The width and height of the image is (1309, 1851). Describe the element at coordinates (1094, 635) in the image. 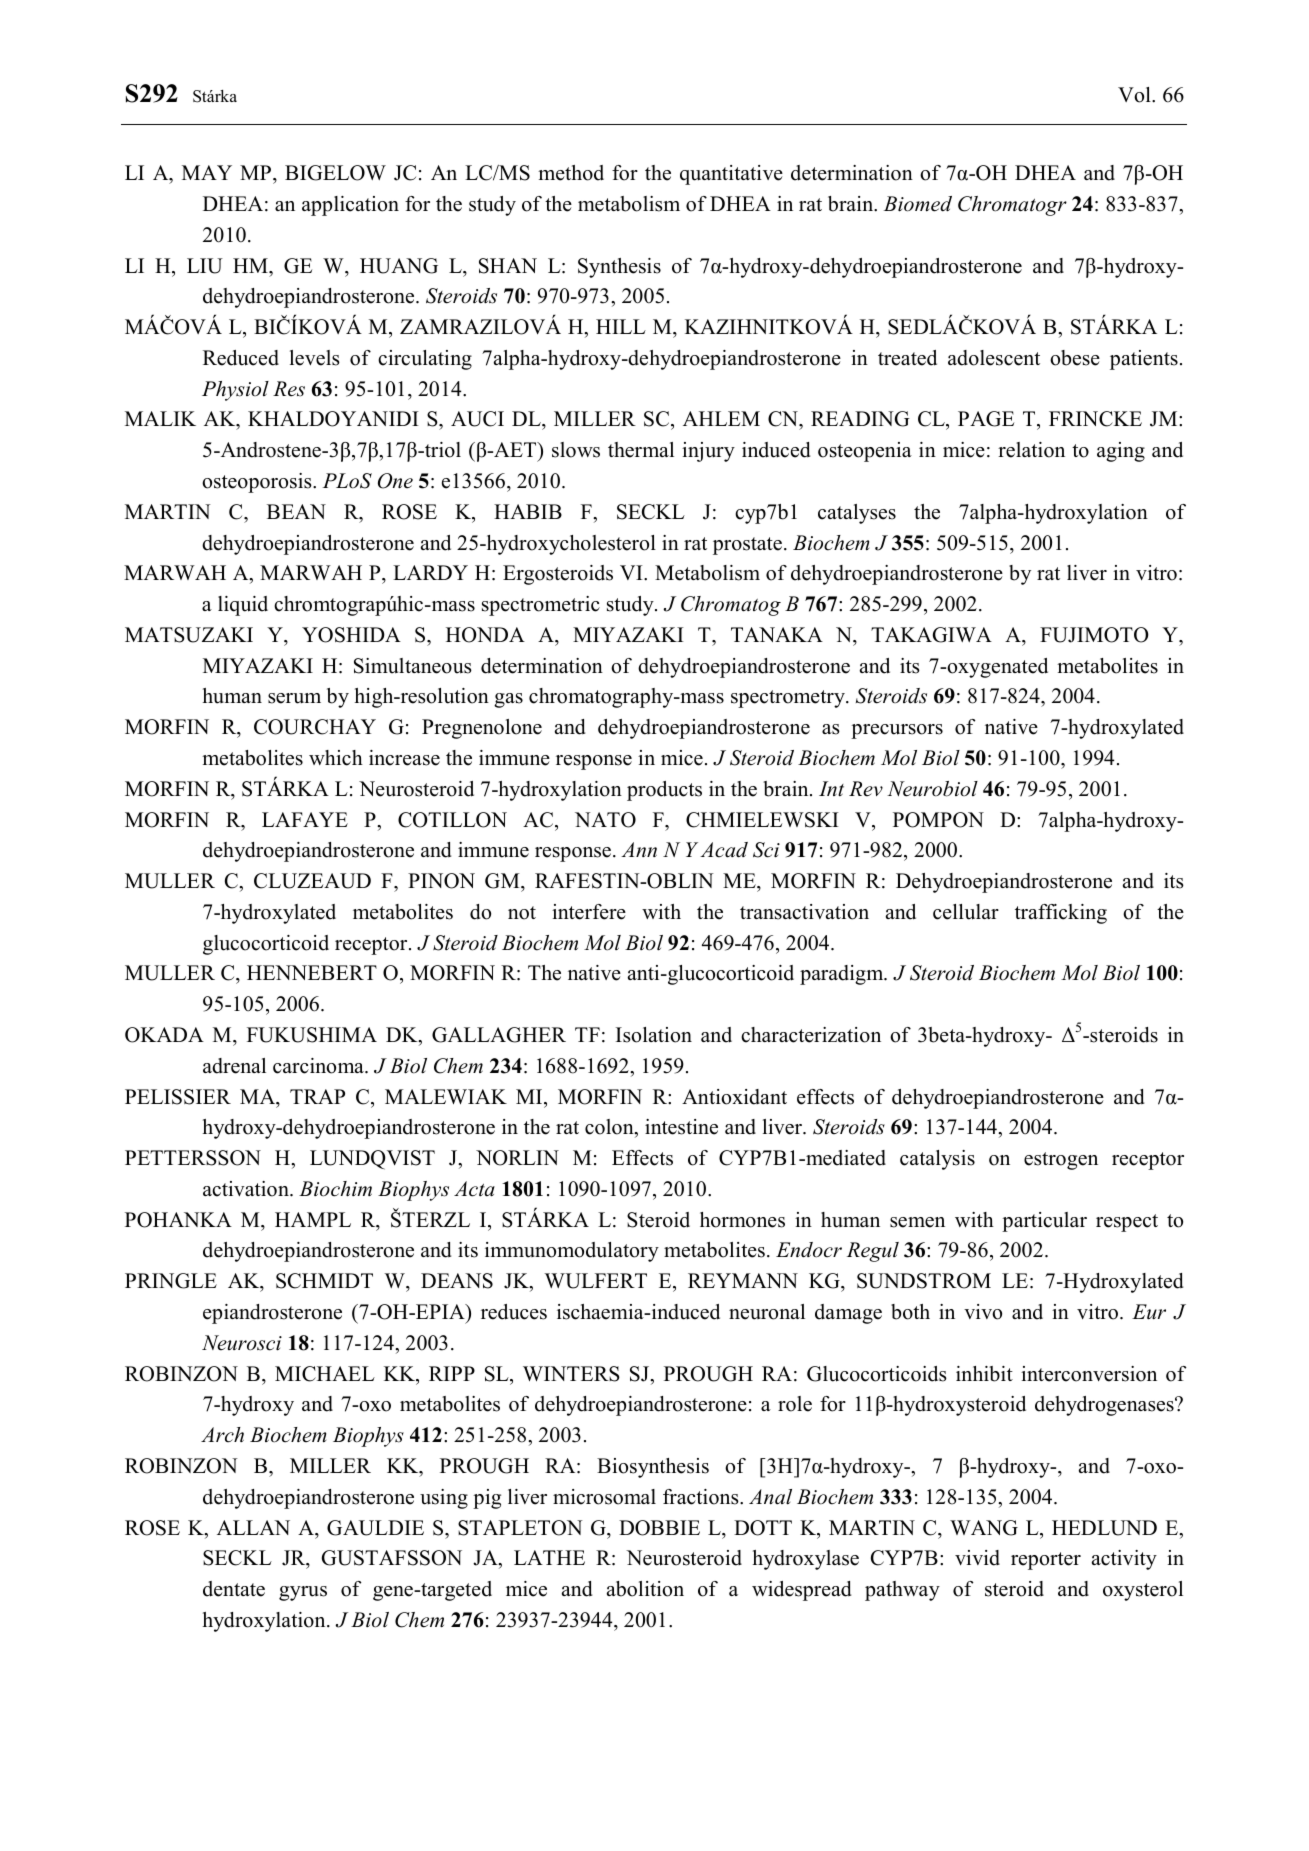

I see `FUJIMOTO` at that location.
